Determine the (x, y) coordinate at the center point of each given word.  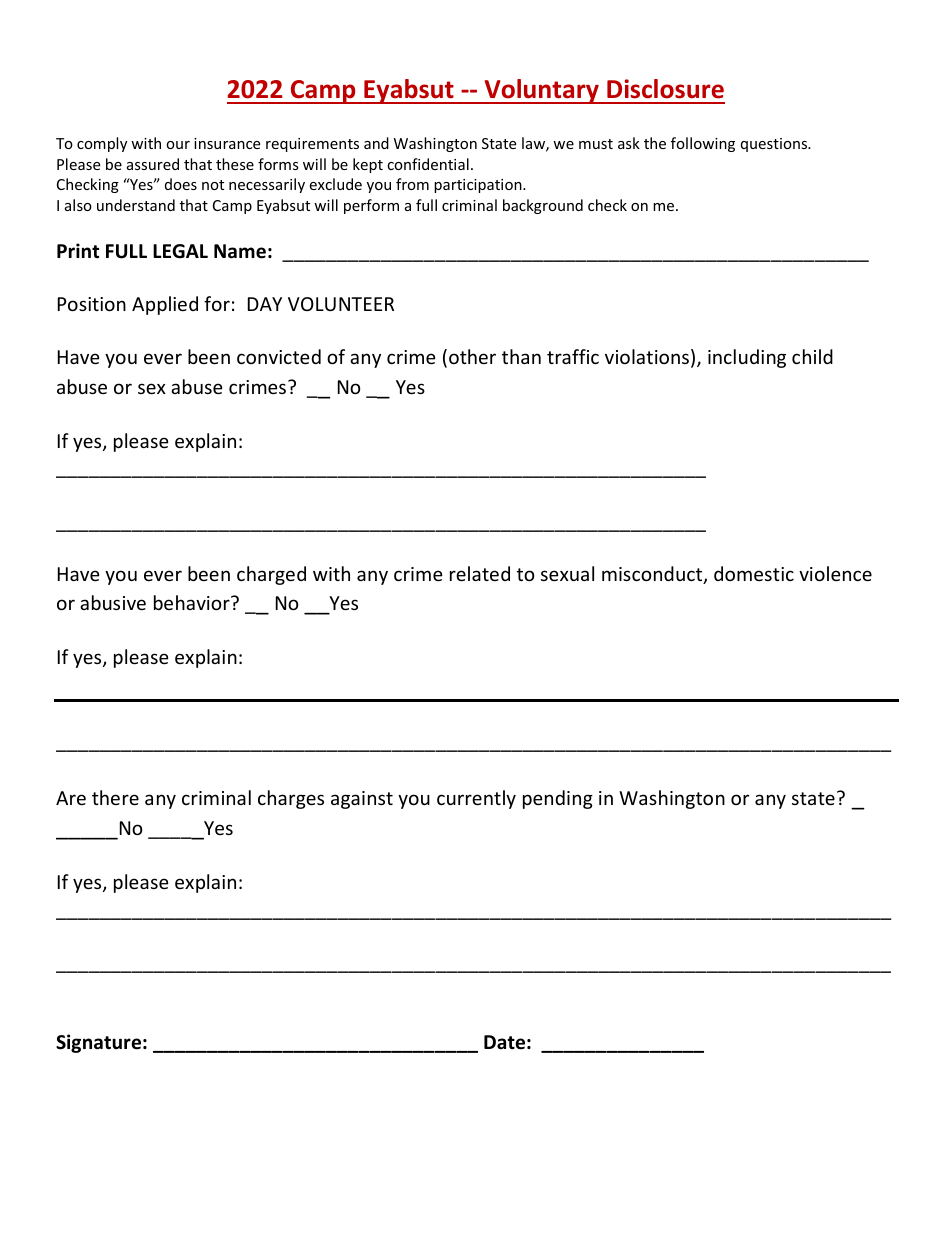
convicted (279, 356)
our (178, 145)
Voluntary (541, 91)
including (747, 358)
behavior (193, 602)
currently (476, 799)
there (115, 797)
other (472, 356)
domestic (754, 573)
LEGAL (180, 251)
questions (775, 145)
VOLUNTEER (341, 304)
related (480, 573)
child (812, 356)
